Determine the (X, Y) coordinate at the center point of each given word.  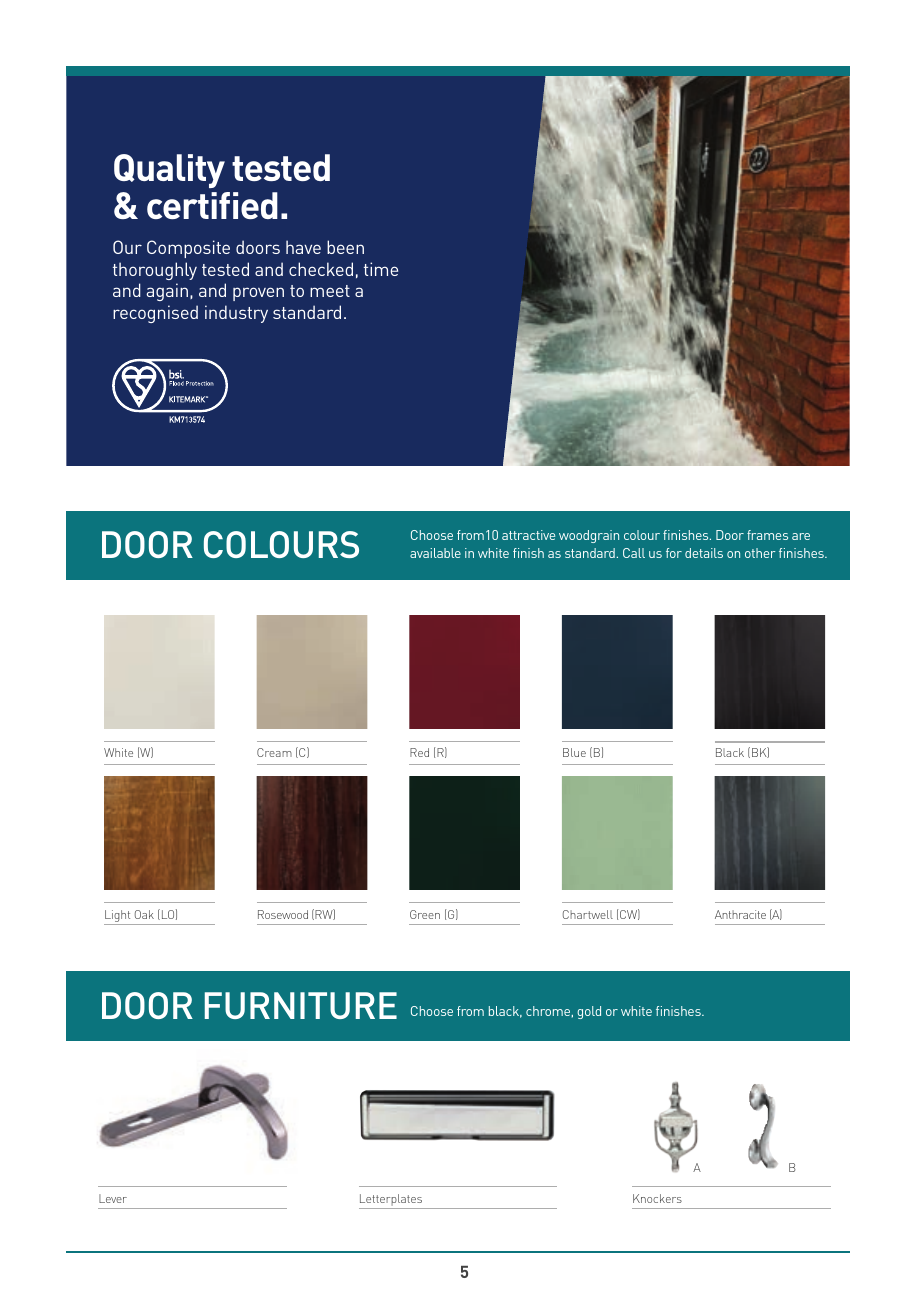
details (704, 553)
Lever (113, 1198)
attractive (528, 535)
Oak (144, 914)
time (381, 269)
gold (589, 1012)
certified (212, 205)
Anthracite (740, 914)
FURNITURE (301, 1005)
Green (425, 914)
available (435, 553)
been (345, 247)
